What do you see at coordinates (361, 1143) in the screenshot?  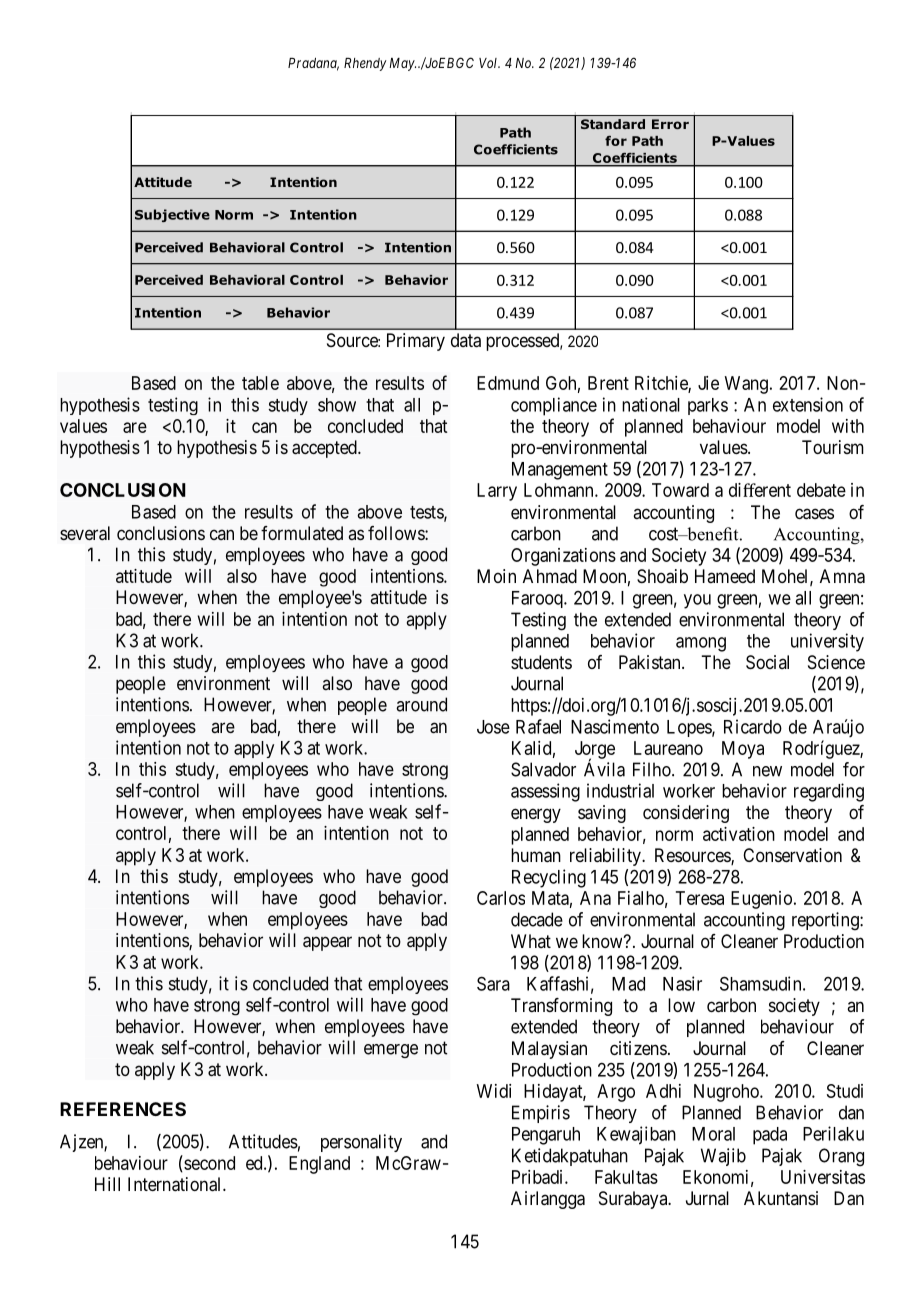 I see `personality` at bounding box center [361, 1143].
